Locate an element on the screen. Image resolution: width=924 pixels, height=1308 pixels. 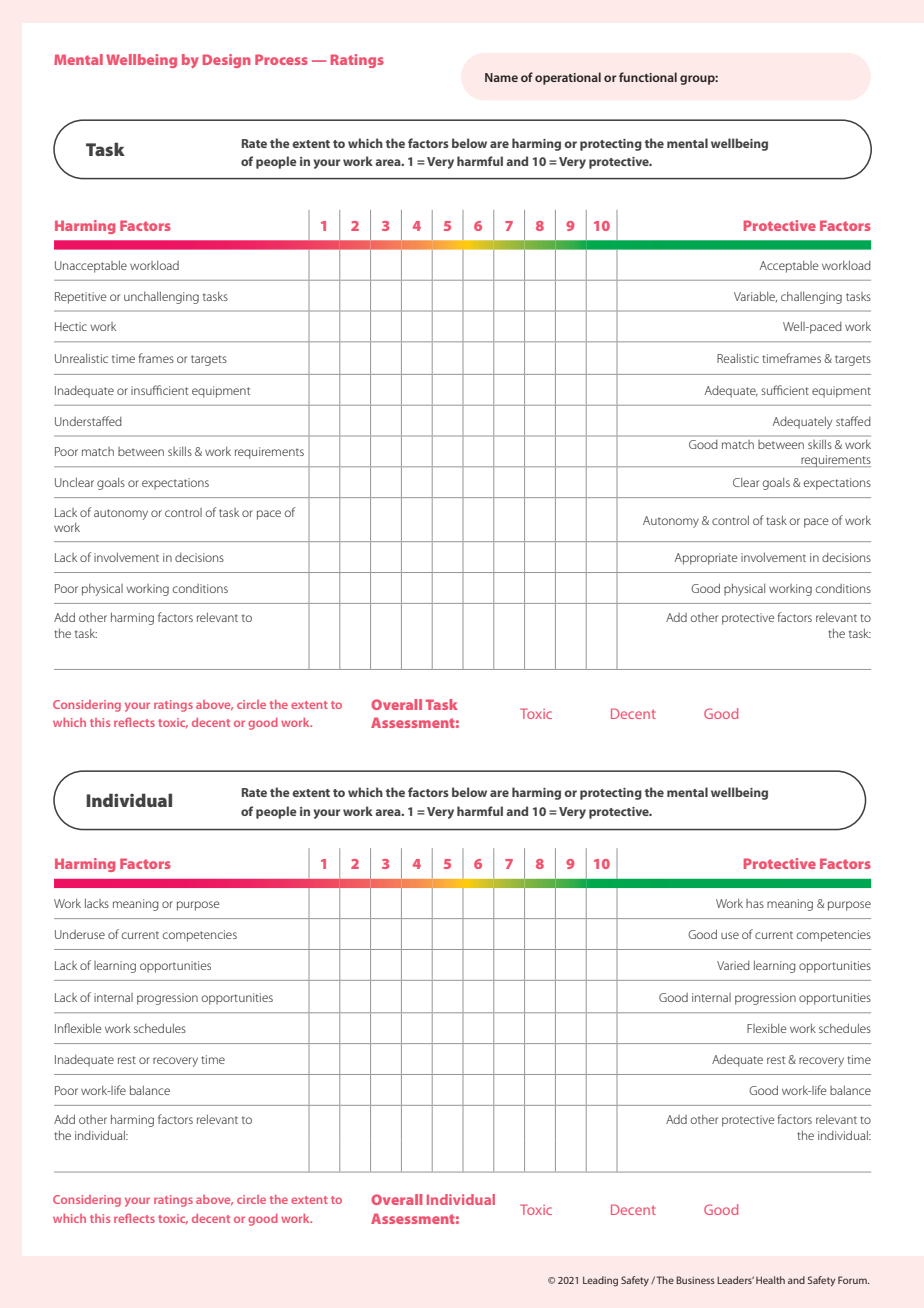
Repetitive is located at coordinates (80, 298).
